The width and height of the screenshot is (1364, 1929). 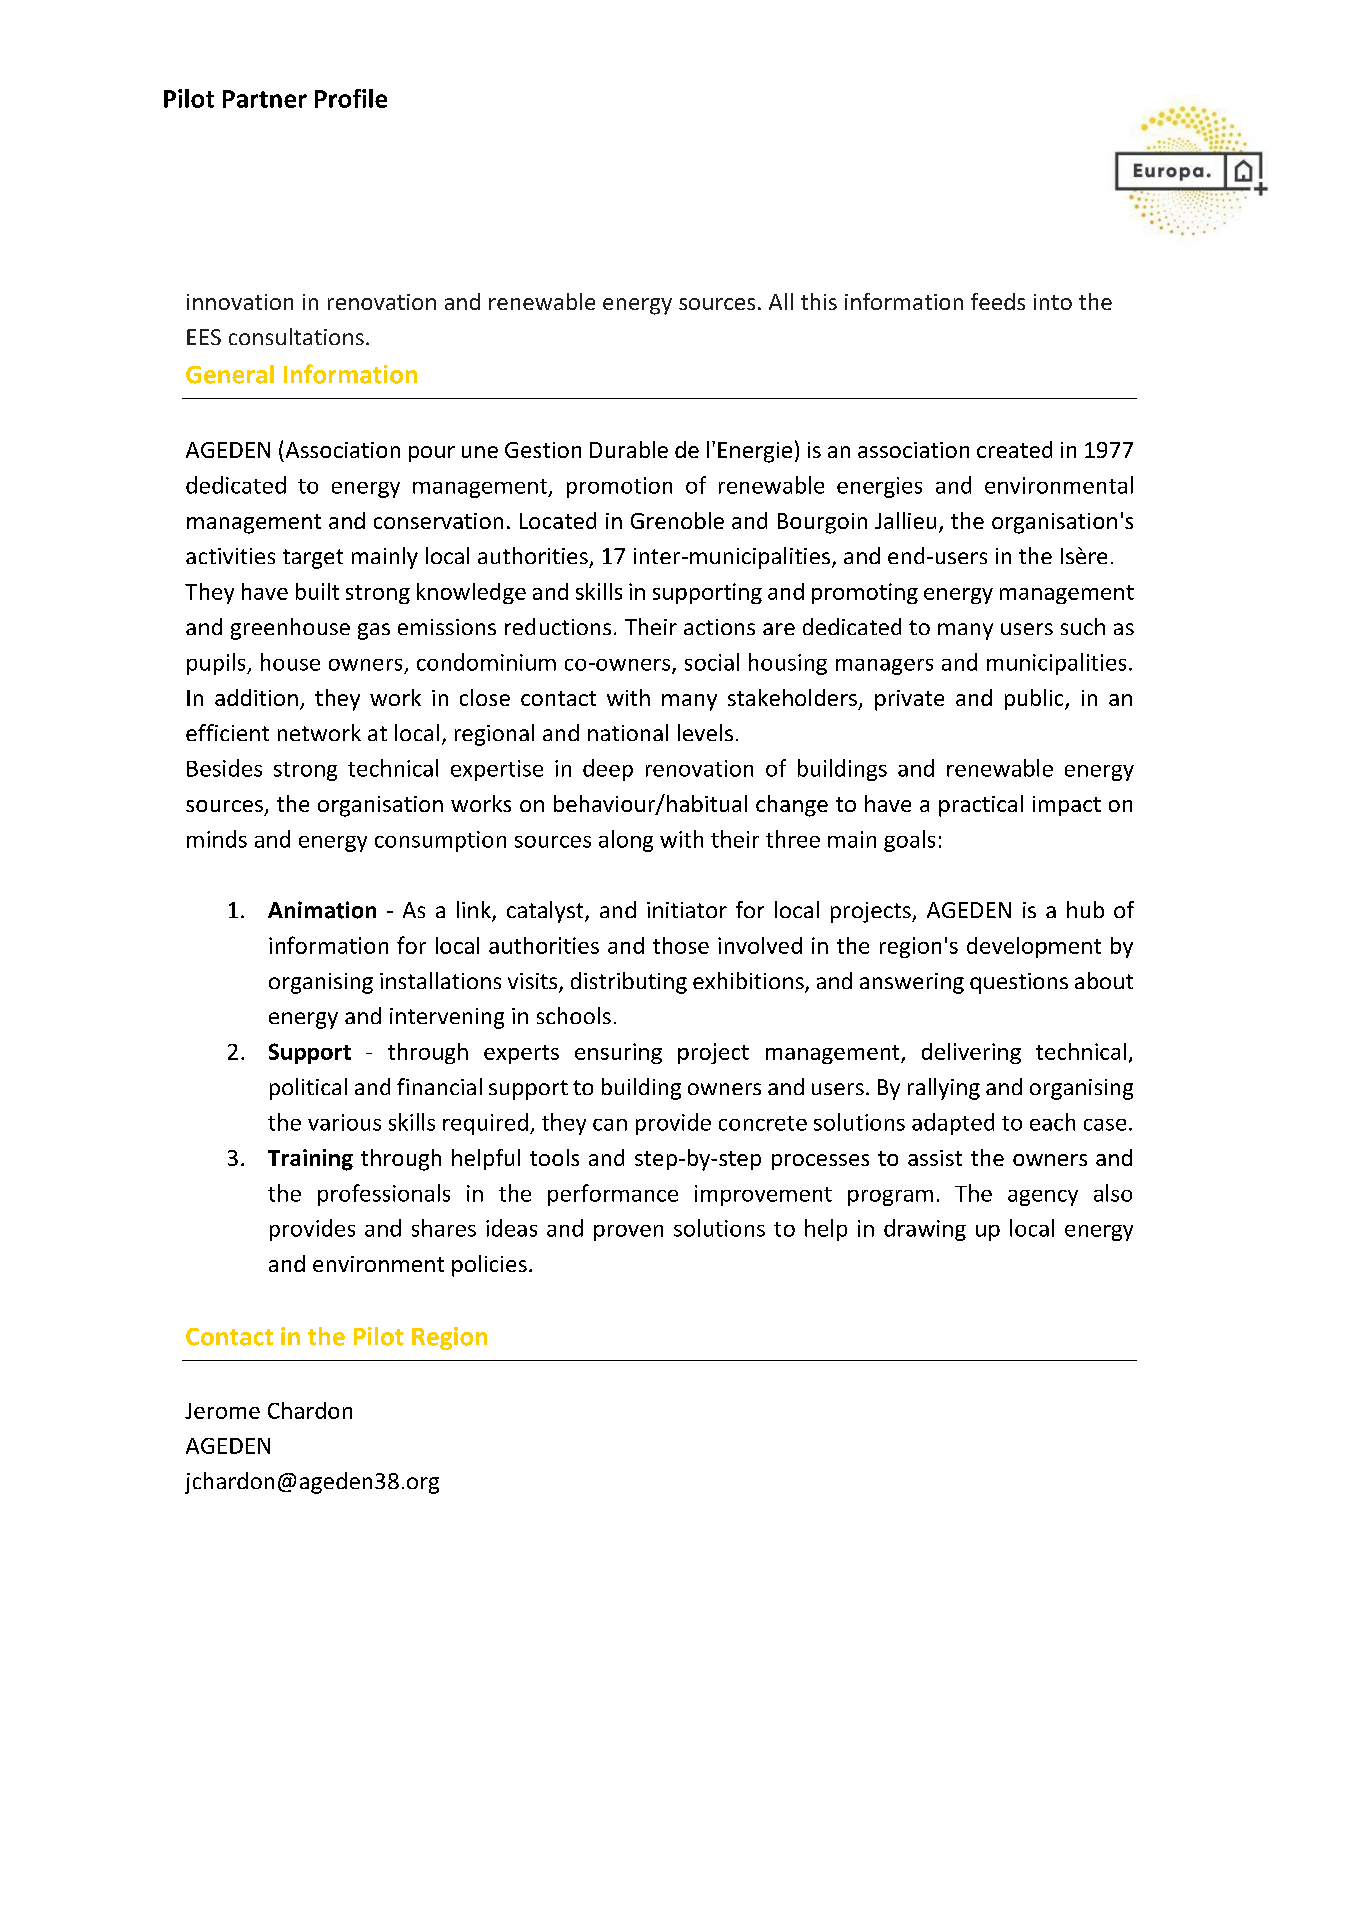 What do you see at coordinates (351, 98) in the screenshot?
I see `Profile` at bounding box center [351, 98].
